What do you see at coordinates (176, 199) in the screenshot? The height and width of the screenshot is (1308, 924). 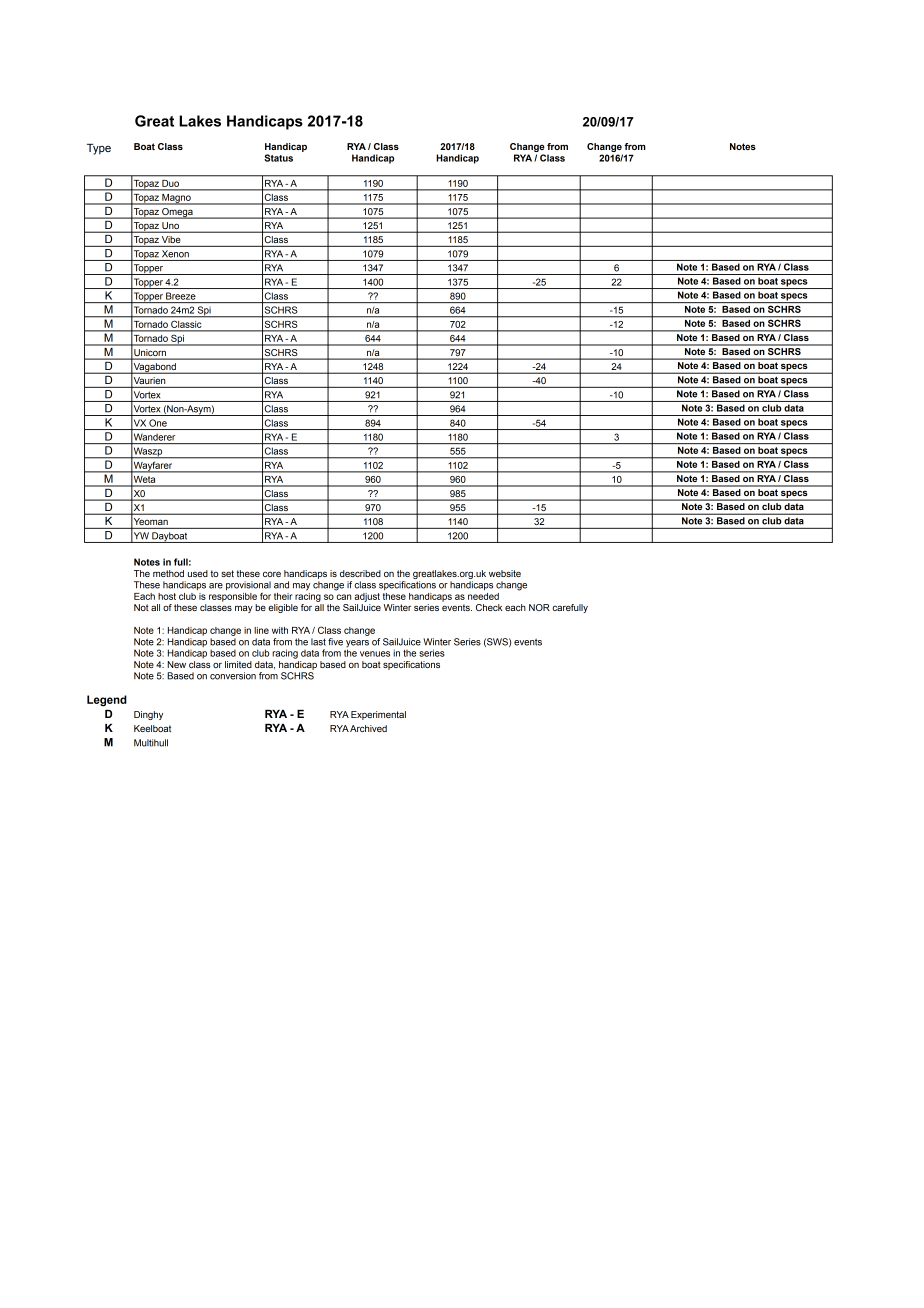 I see `Magno` at bounding box center [176, 199].
